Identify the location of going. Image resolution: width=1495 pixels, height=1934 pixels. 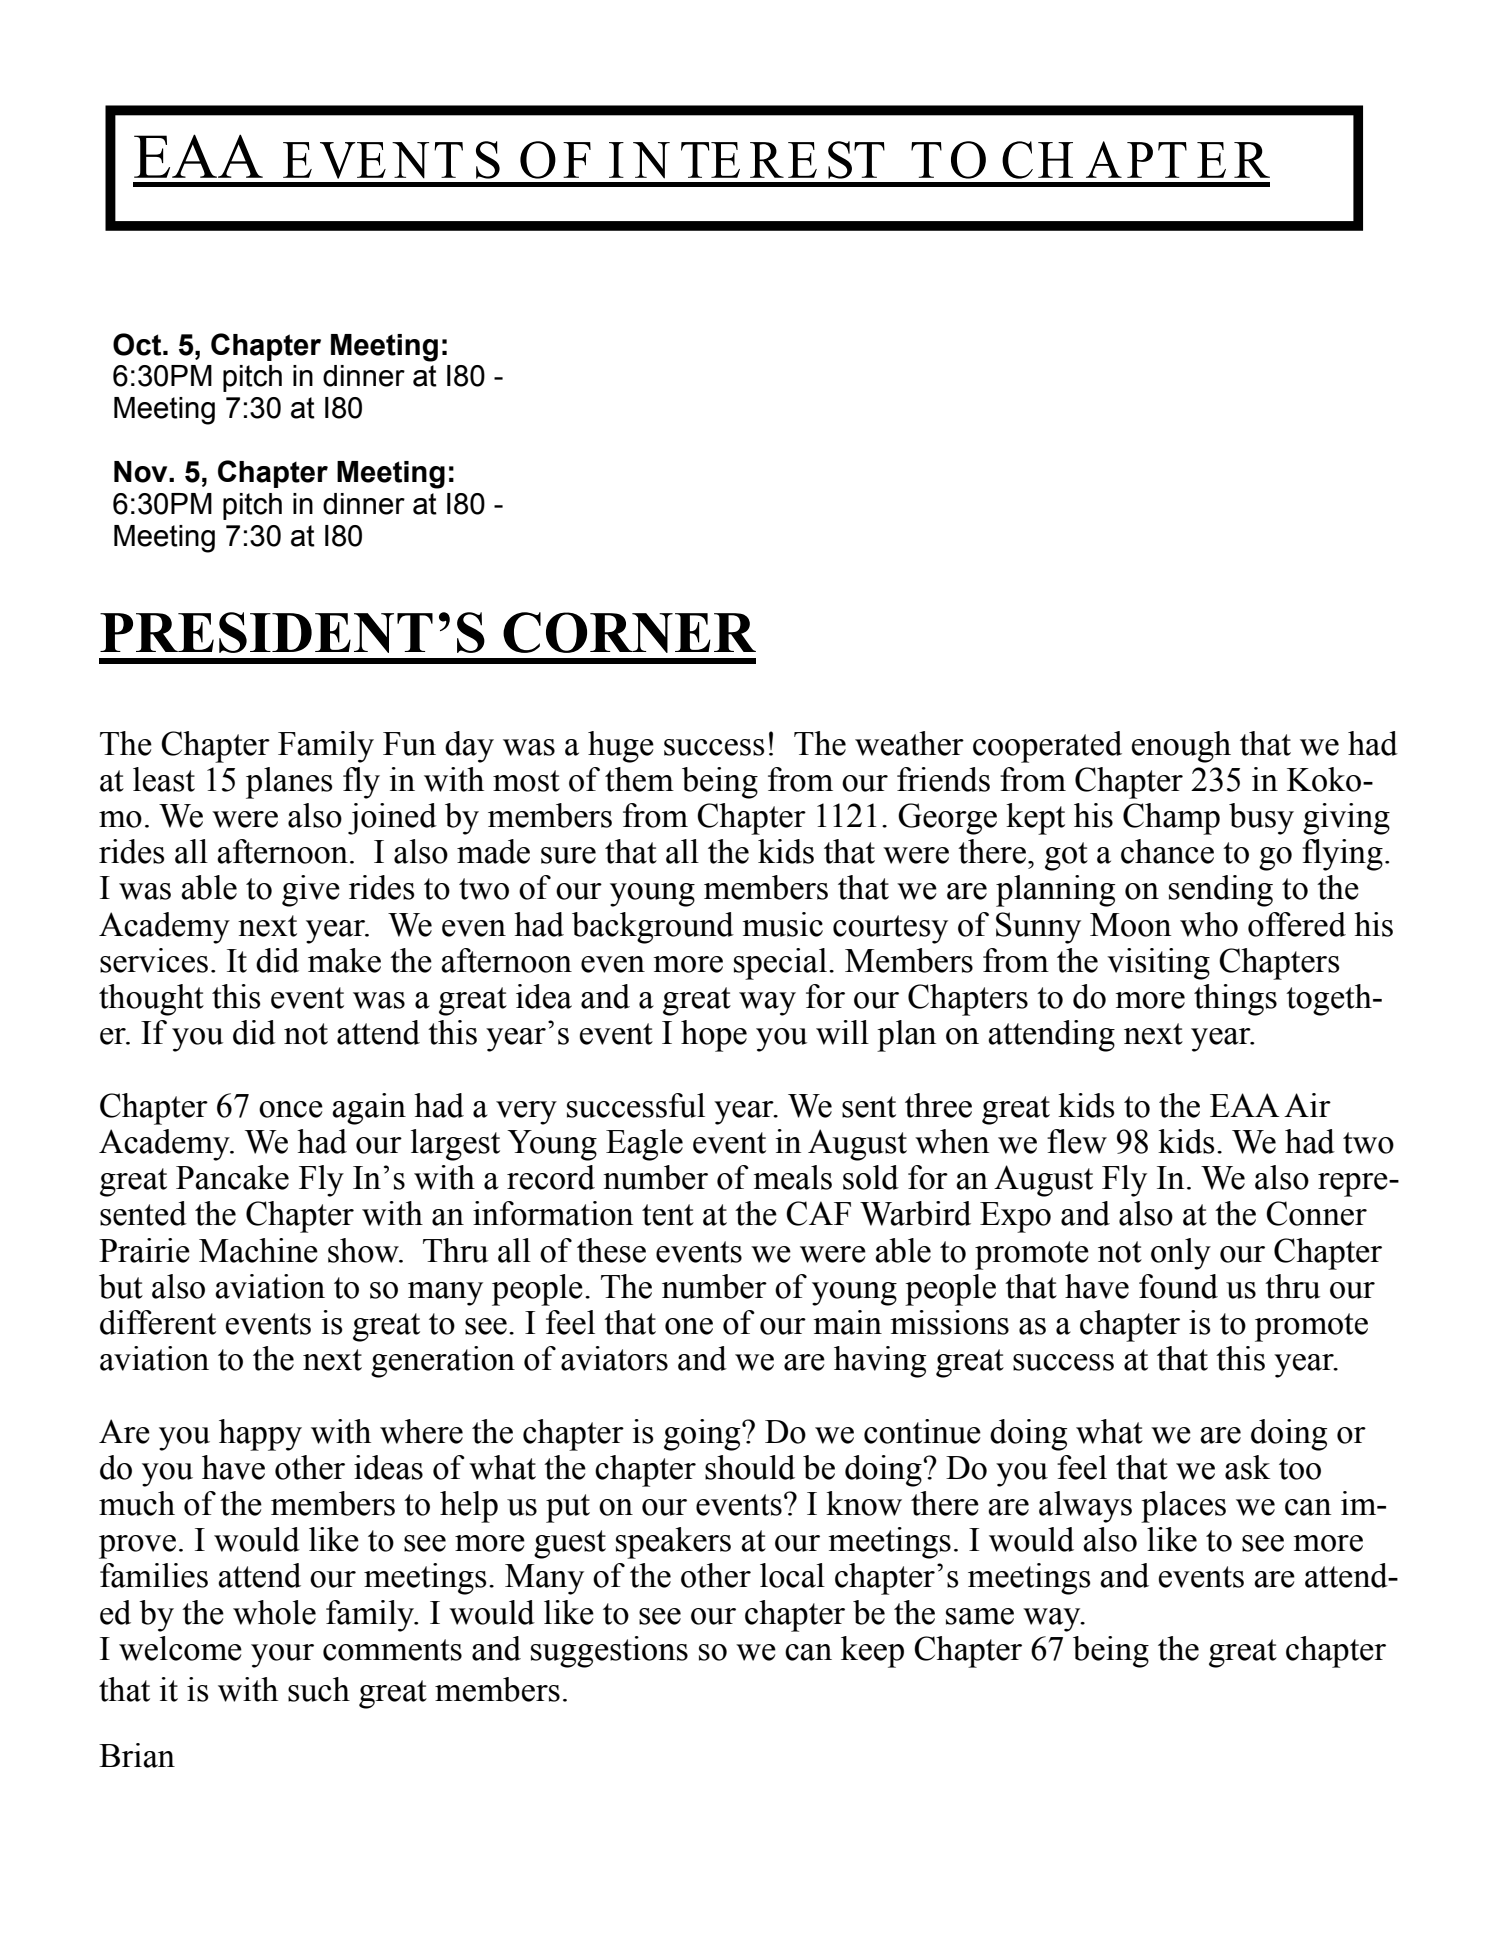
(703, 1435).
